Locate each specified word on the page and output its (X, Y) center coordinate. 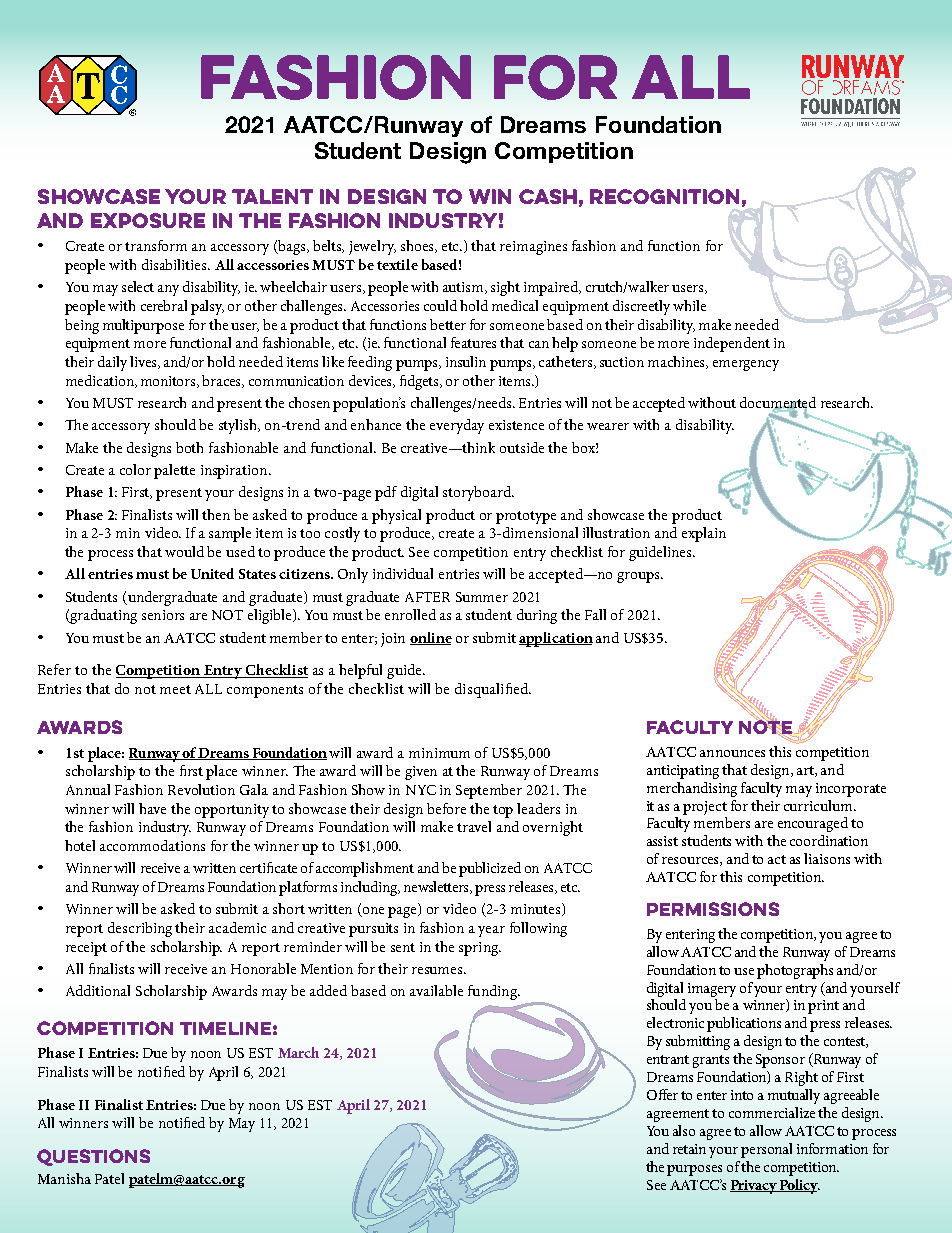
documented (778, 404)
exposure (148, 220)
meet (175, 689)
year (491, 931)
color (135, 469)
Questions (93, 1157)
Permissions (713, 909)
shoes (419, 246)
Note (767, 727)
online (431, 638)
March (298, 1052)
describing (140, 929)
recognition (664, 196)
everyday (457, 426)
